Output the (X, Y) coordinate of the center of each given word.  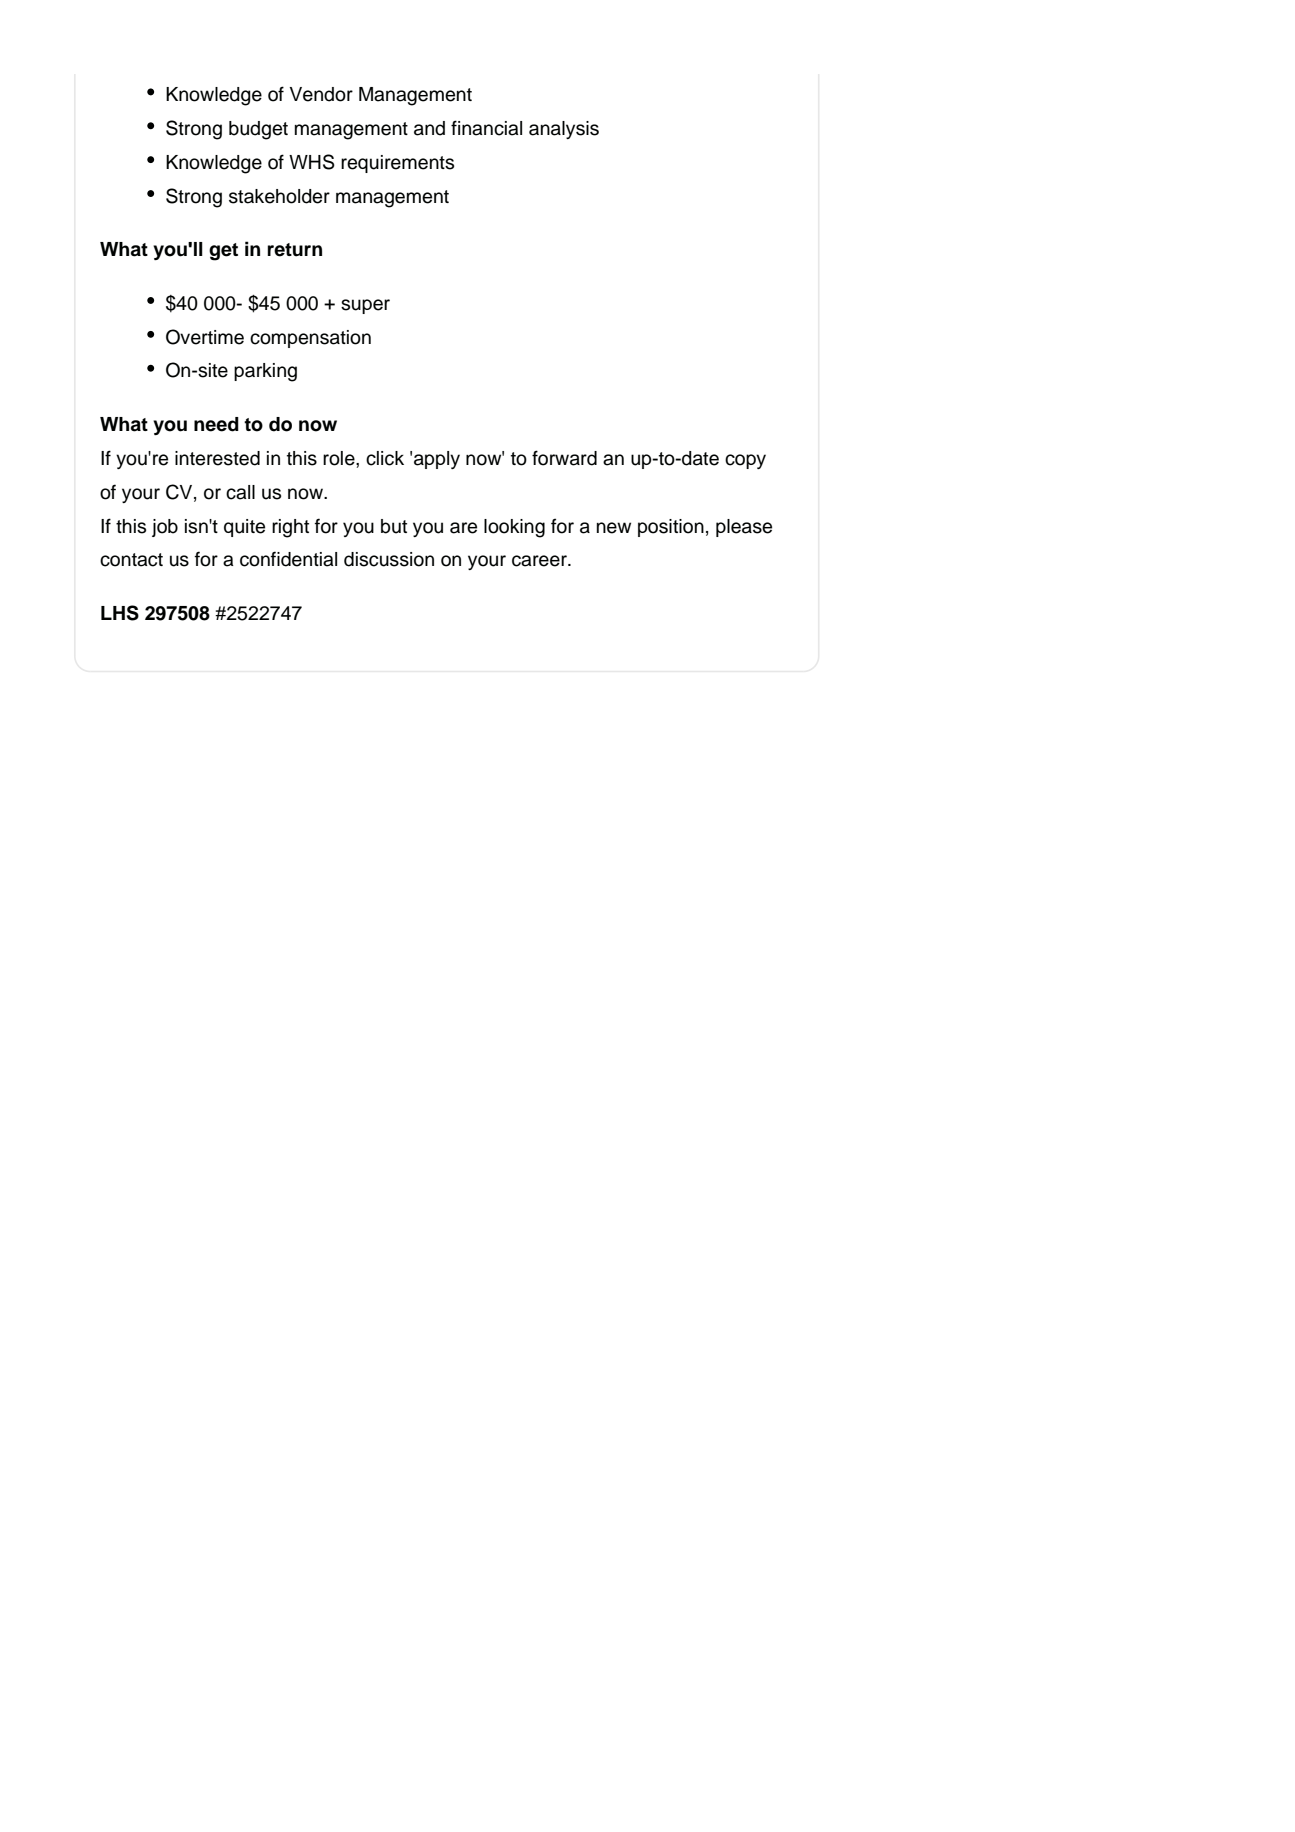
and (429, 128)
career (540, 561)
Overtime (205, 337)
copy (745, 461)
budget (258, 130)
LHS (120, 613)
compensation (310, 339)
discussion (389, 559)
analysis (564, 130)
